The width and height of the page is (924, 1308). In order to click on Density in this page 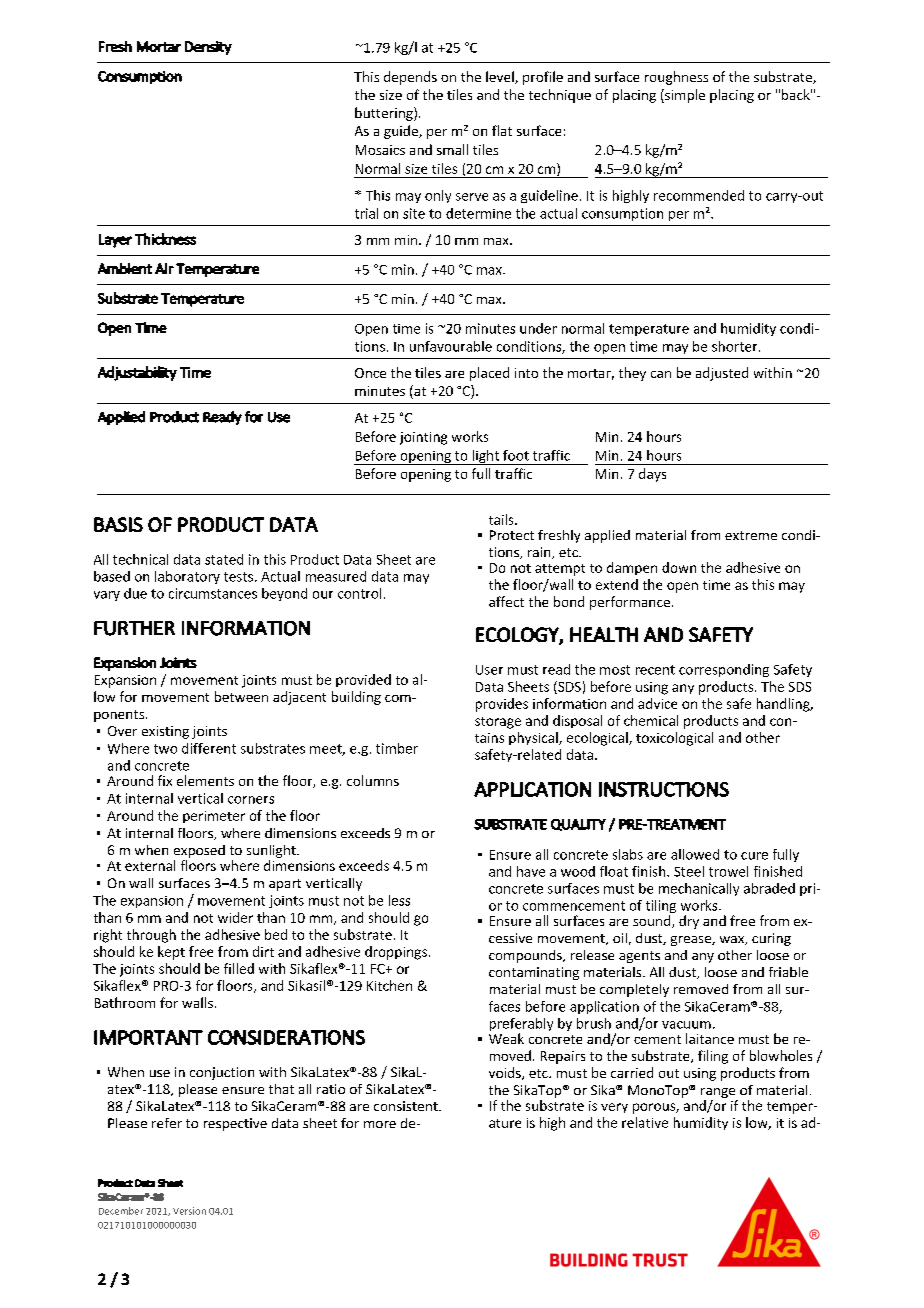, I will do `click(208, 48)`.
